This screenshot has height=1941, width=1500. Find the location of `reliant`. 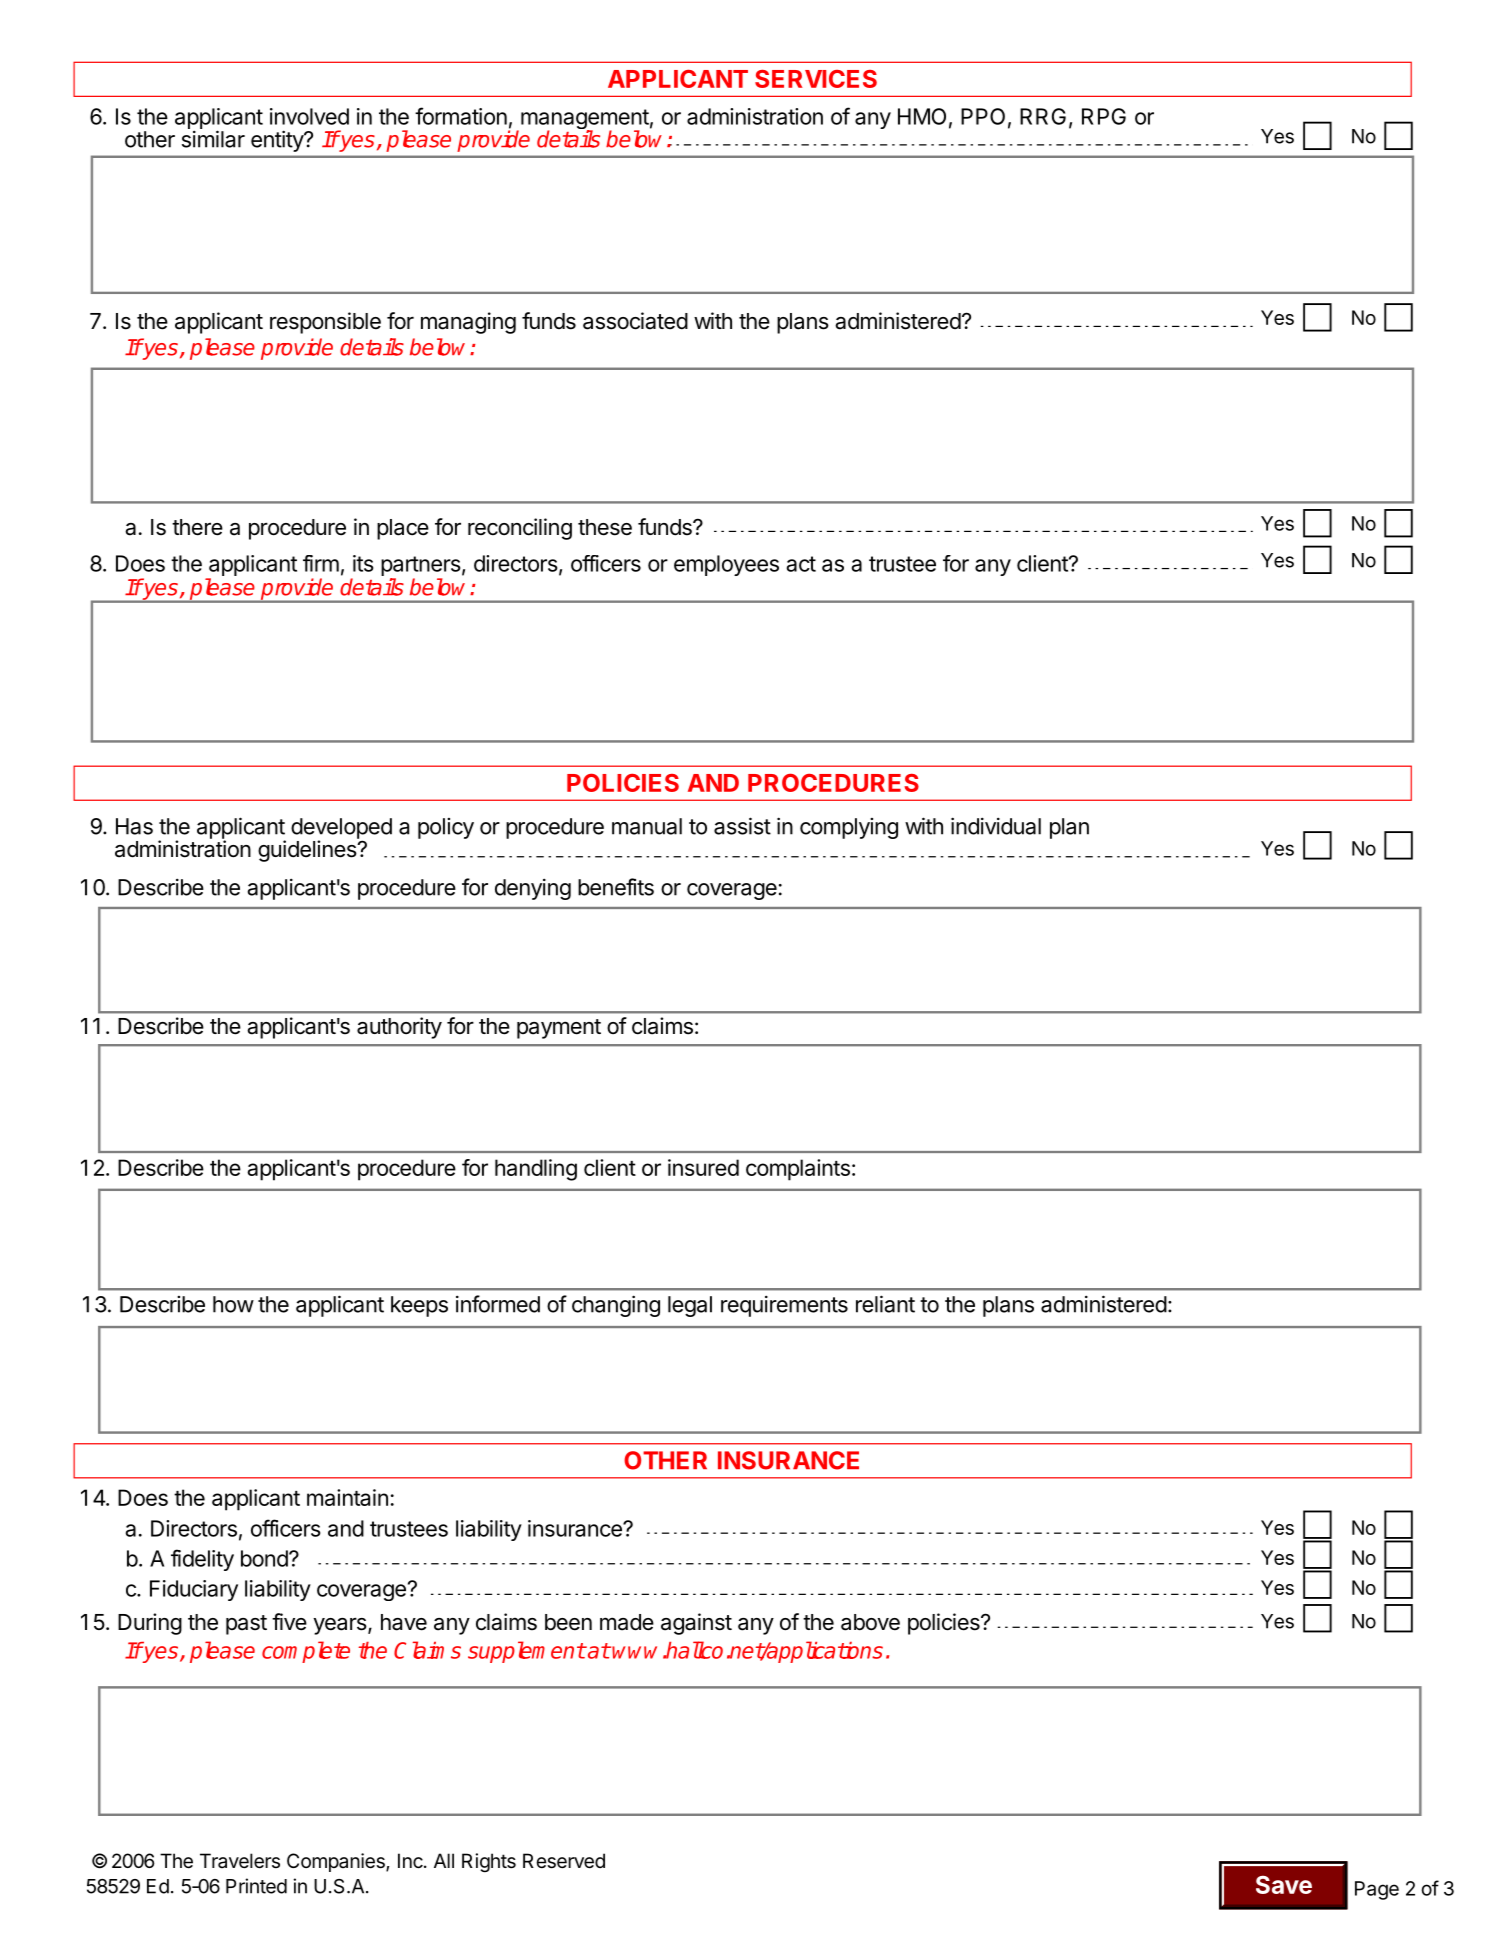

reliant is located at coordinates (885, 1304).
